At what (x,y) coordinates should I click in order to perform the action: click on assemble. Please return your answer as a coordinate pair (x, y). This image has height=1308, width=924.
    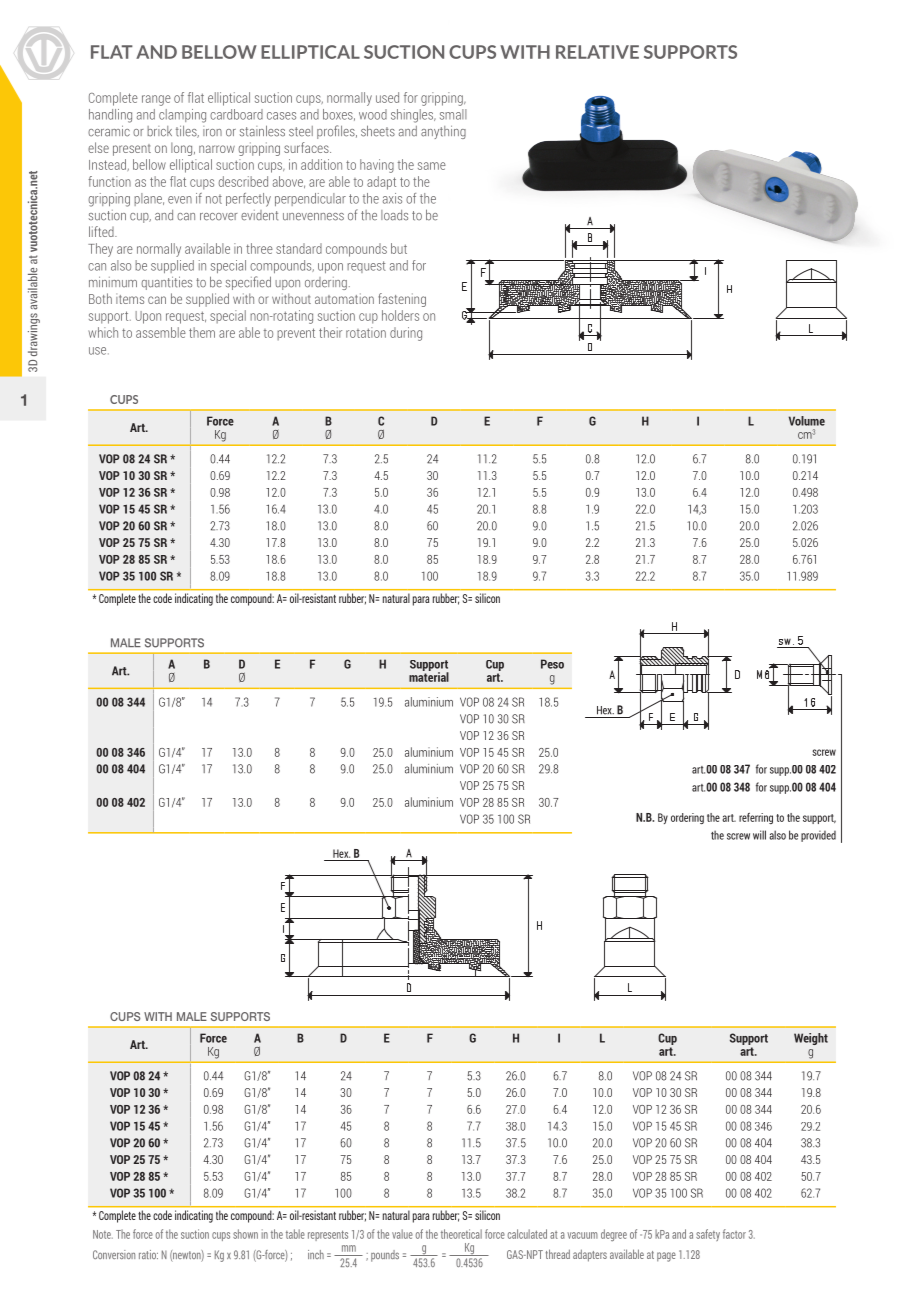
    Looking at the image, I should click on (161, 332).
